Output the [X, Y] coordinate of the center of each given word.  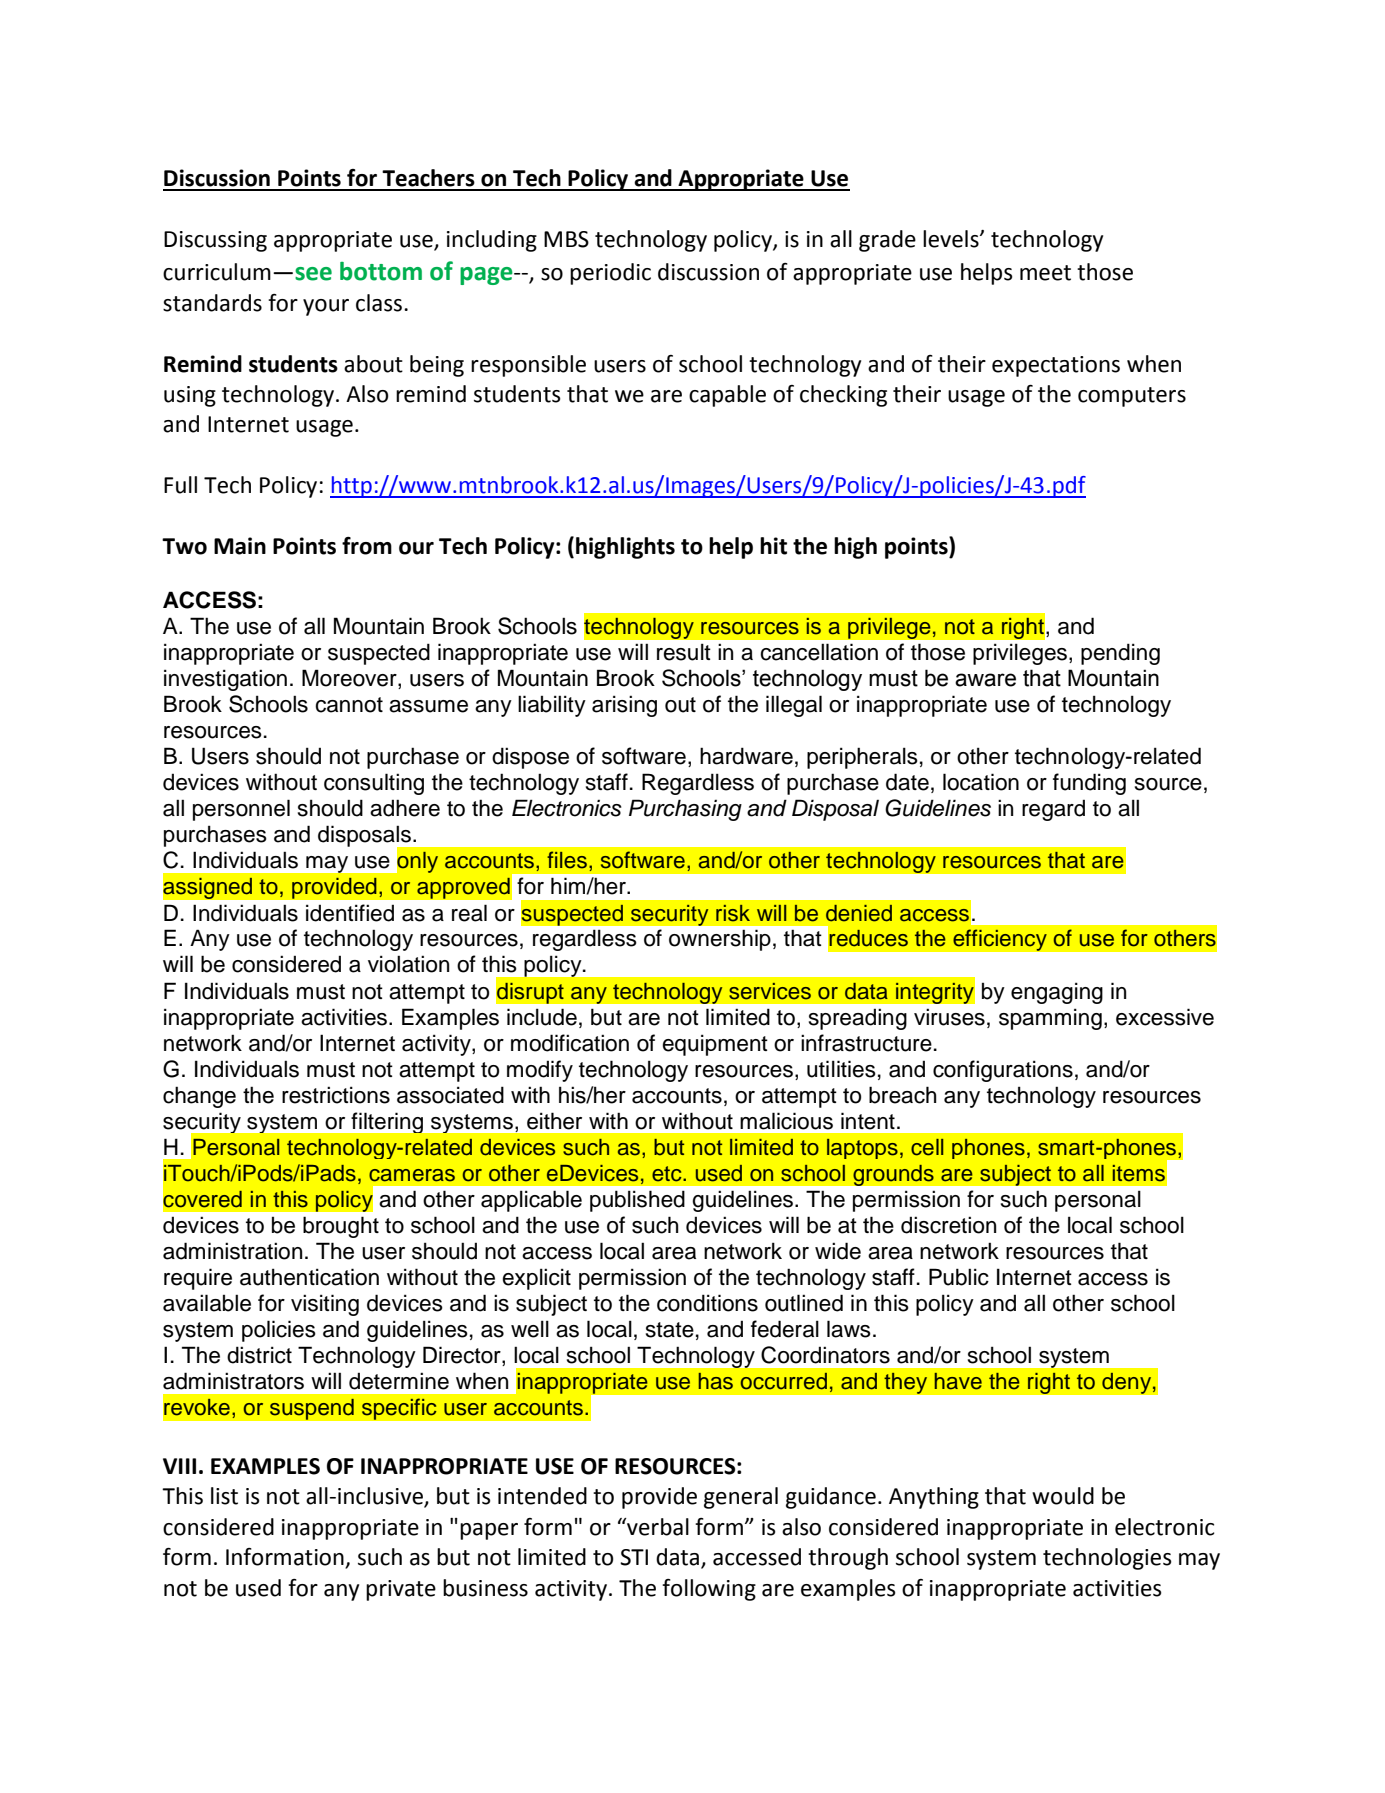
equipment [715, 1045]
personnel [241, 810]
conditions [707, 1303]
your [326, 307]
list [224, 1496]
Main [240, 546]
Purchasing [685, 810]
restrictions [336, 1095]
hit [773, 546]
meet [1045, 273]
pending [1120, 654]
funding [1089, 784]
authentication [309, 1277]
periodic [610, 274]
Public [959, 1277]
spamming [1050, 1019]
